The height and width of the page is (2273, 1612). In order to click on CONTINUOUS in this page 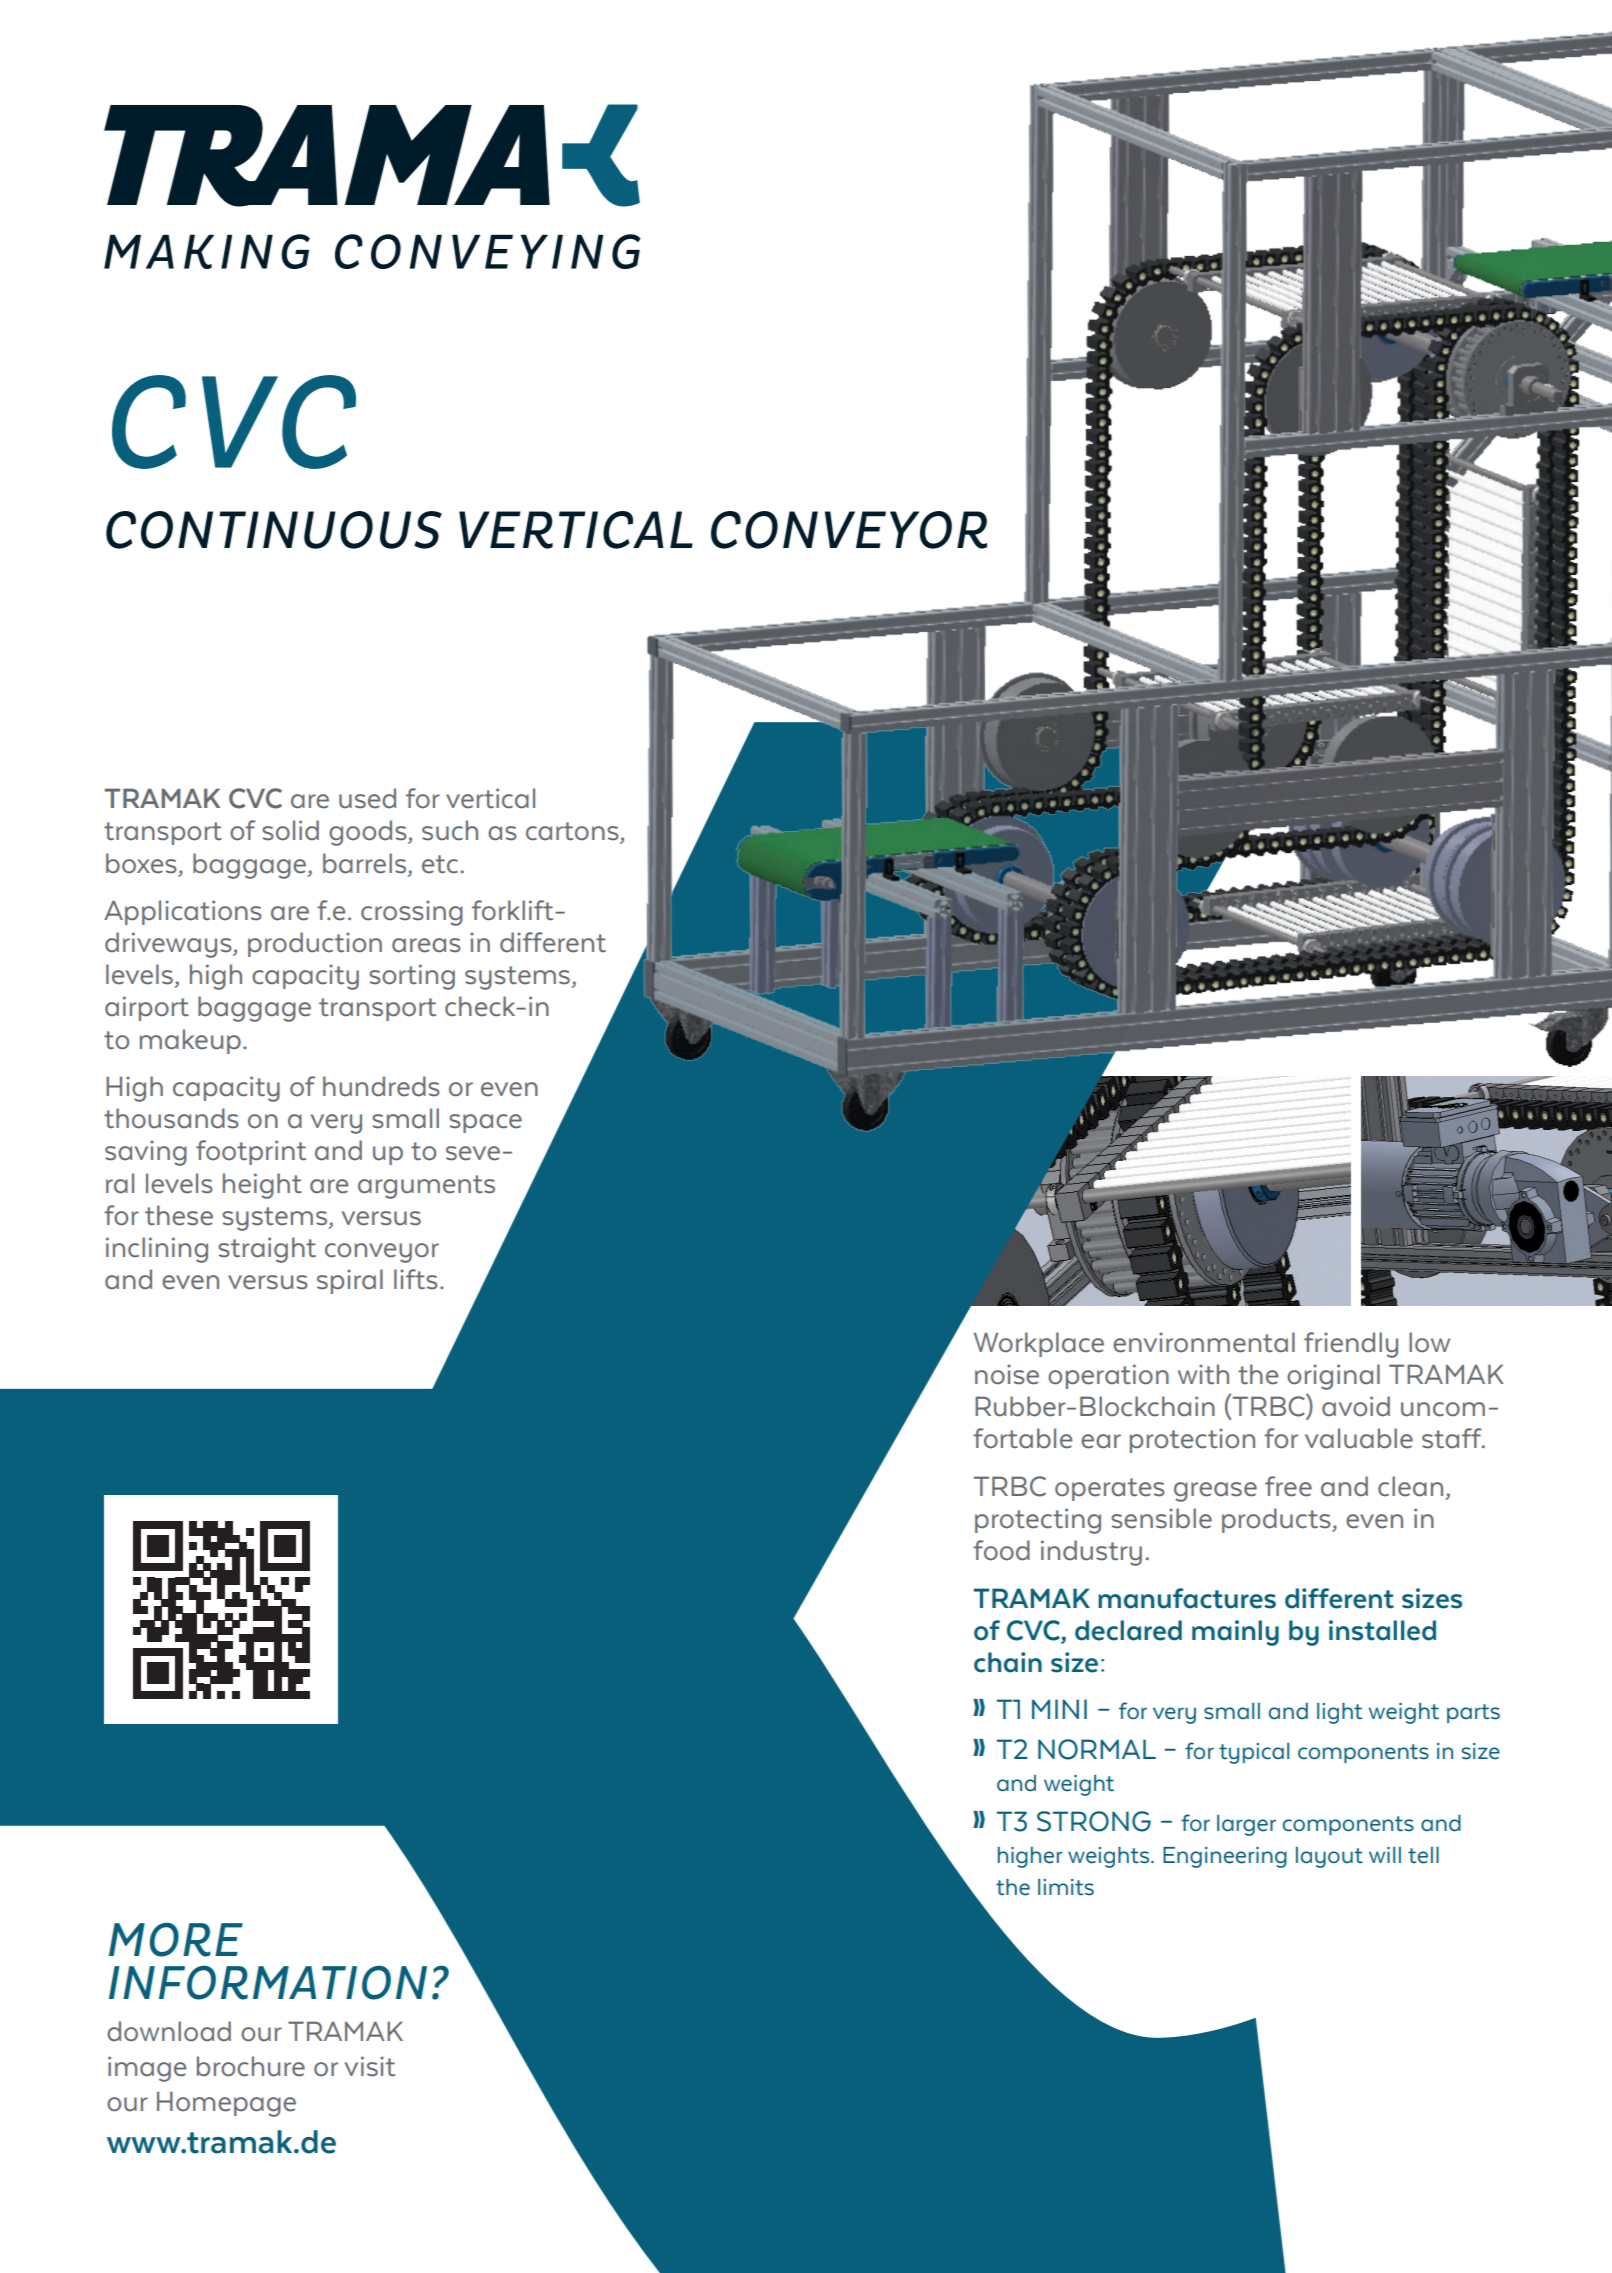, I will do `click(274, 530)`.
